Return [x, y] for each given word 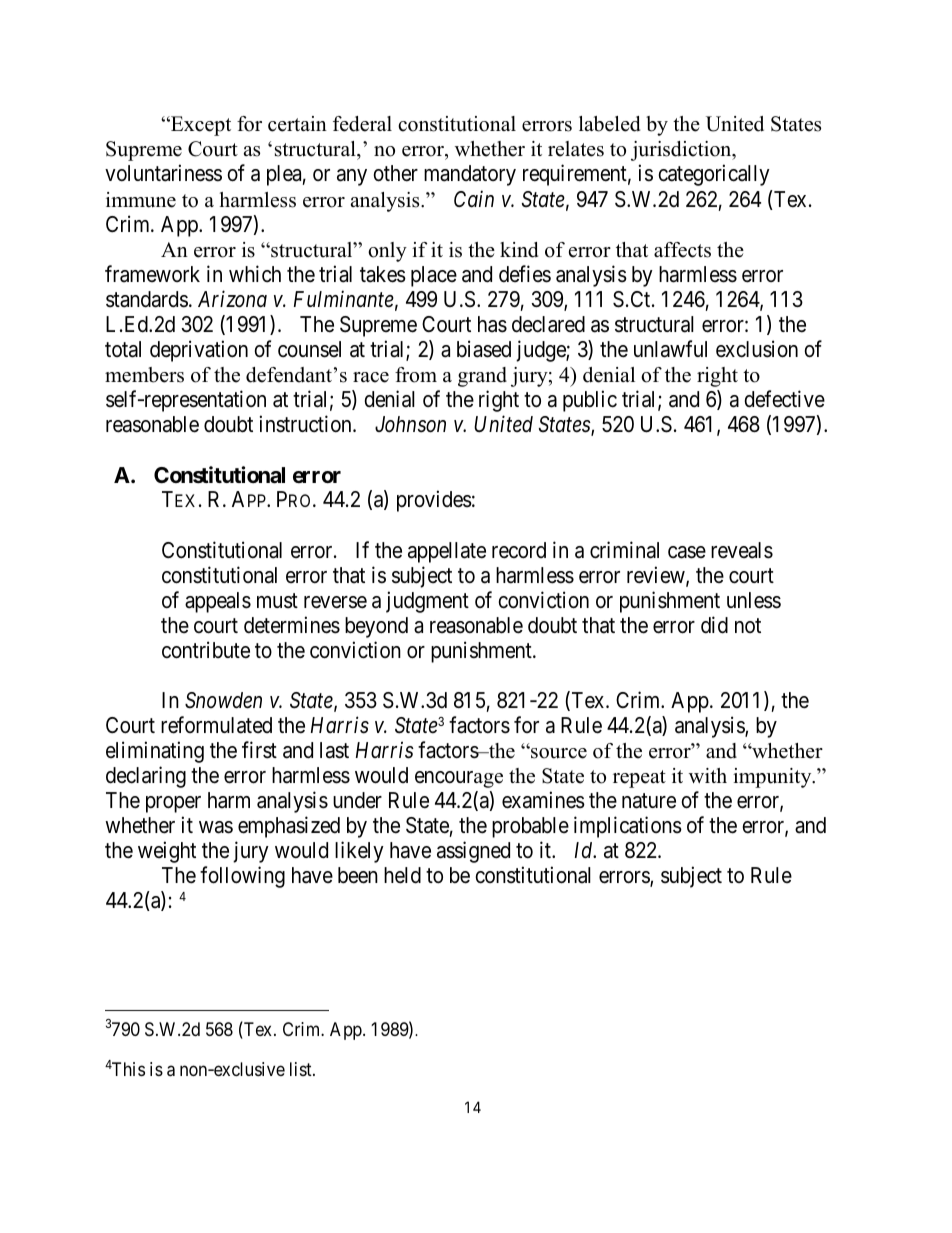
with [708, 775]
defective [784, 399]
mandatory [470, 175]
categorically [714, 175]
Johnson [410, 424]
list [302, 1069]
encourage [459, 779]
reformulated [216, 725]
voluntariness [163, 173]
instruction [307, 424]
